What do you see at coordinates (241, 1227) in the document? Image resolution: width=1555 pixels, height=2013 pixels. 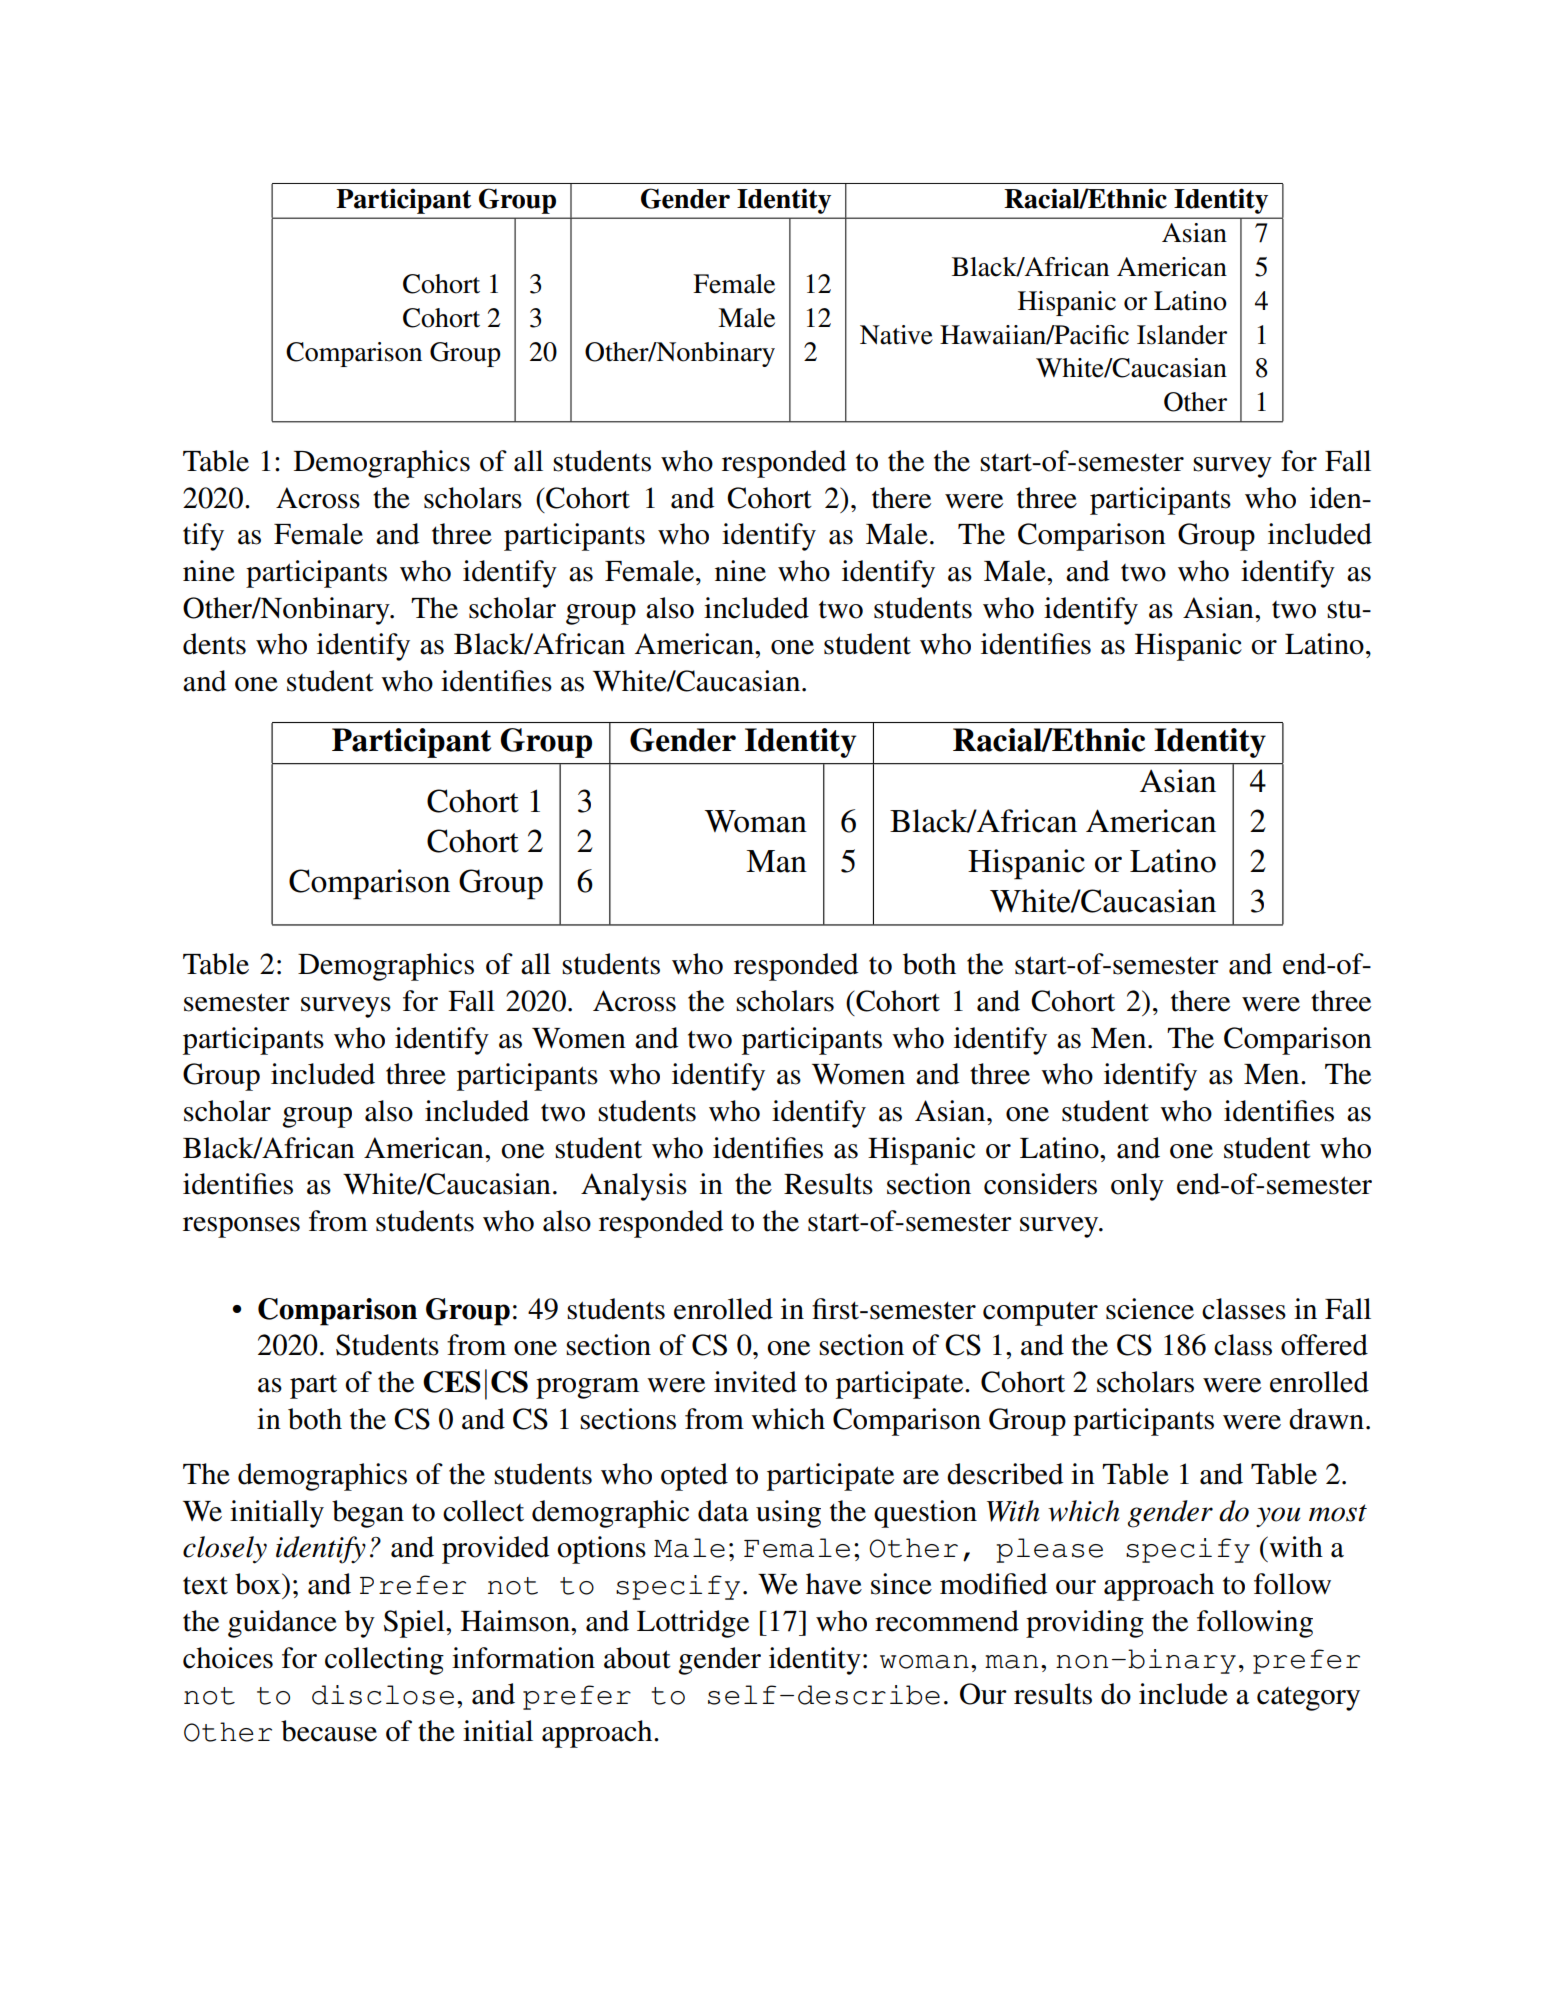 I see `responses` at bounding box center [241, 1227].
